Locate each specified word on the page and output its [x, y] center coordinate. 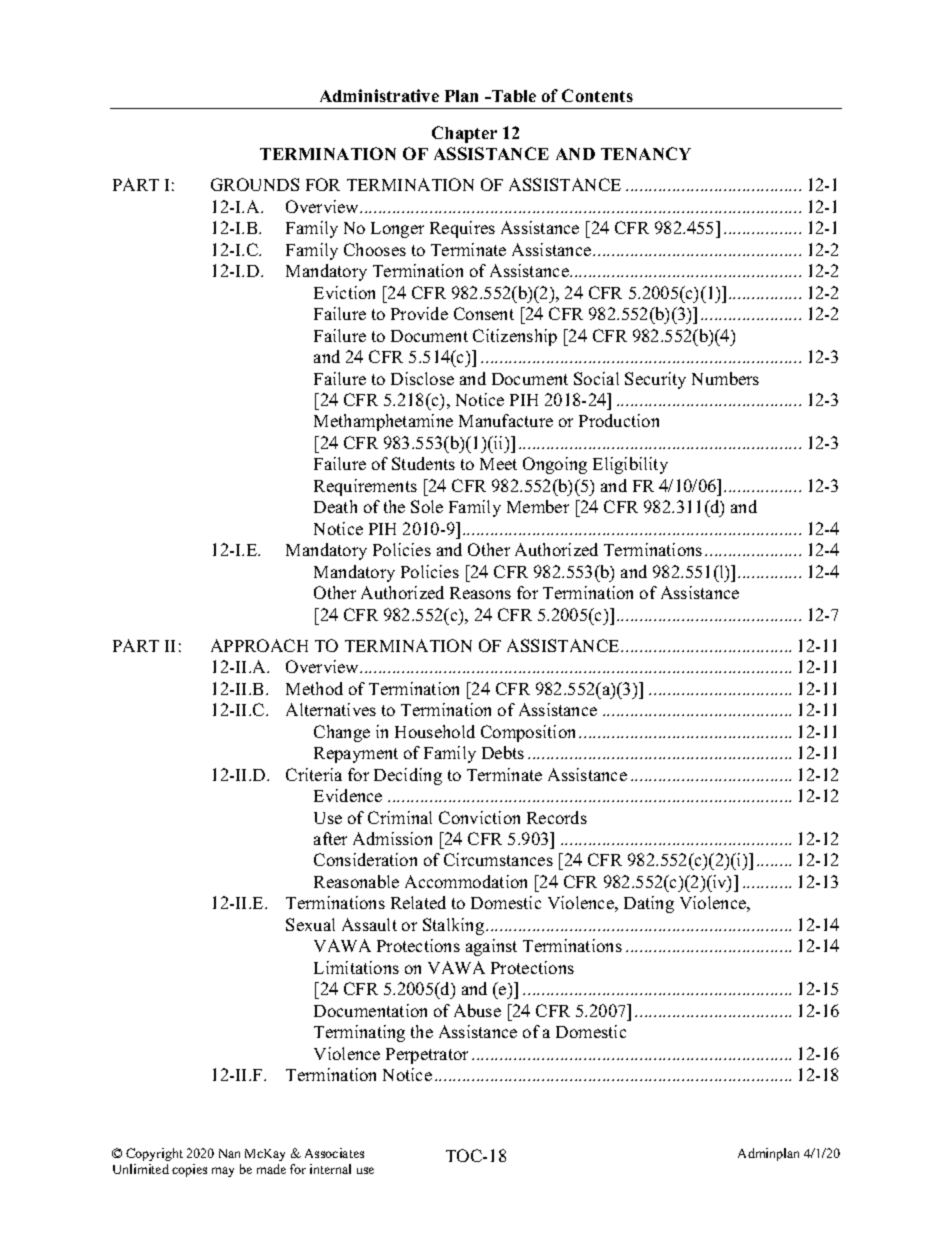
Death [335, 506]
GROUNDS [255, 184]
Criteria [314, 774]
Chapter [464, 134]
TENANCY [646, 153]
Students [423, 463]
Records [557, 817]
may [223, 1172]
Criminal [400, 817]
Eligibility [630, 465]
